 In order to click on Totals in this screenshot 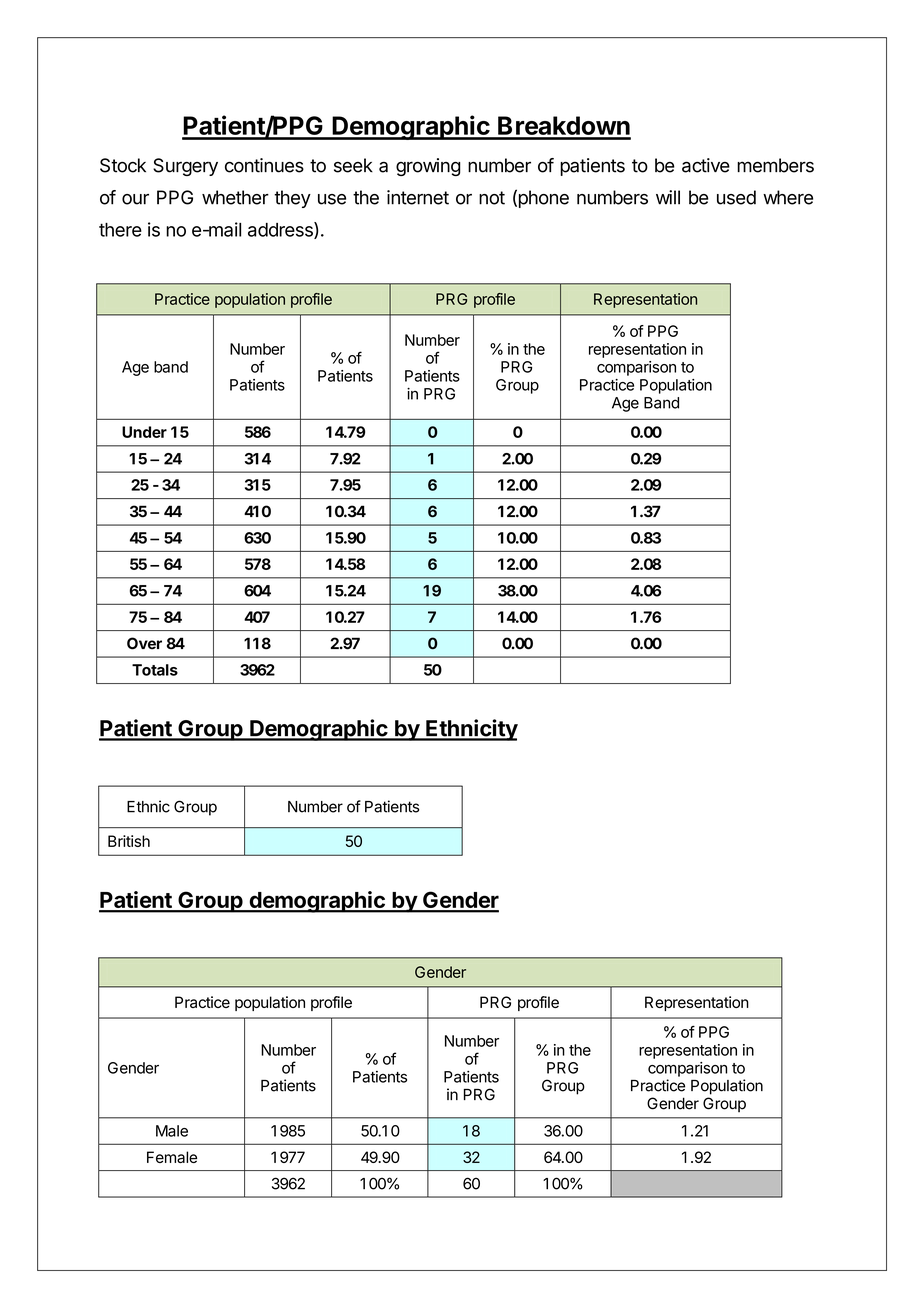, I will do `click(155, 670)`.
